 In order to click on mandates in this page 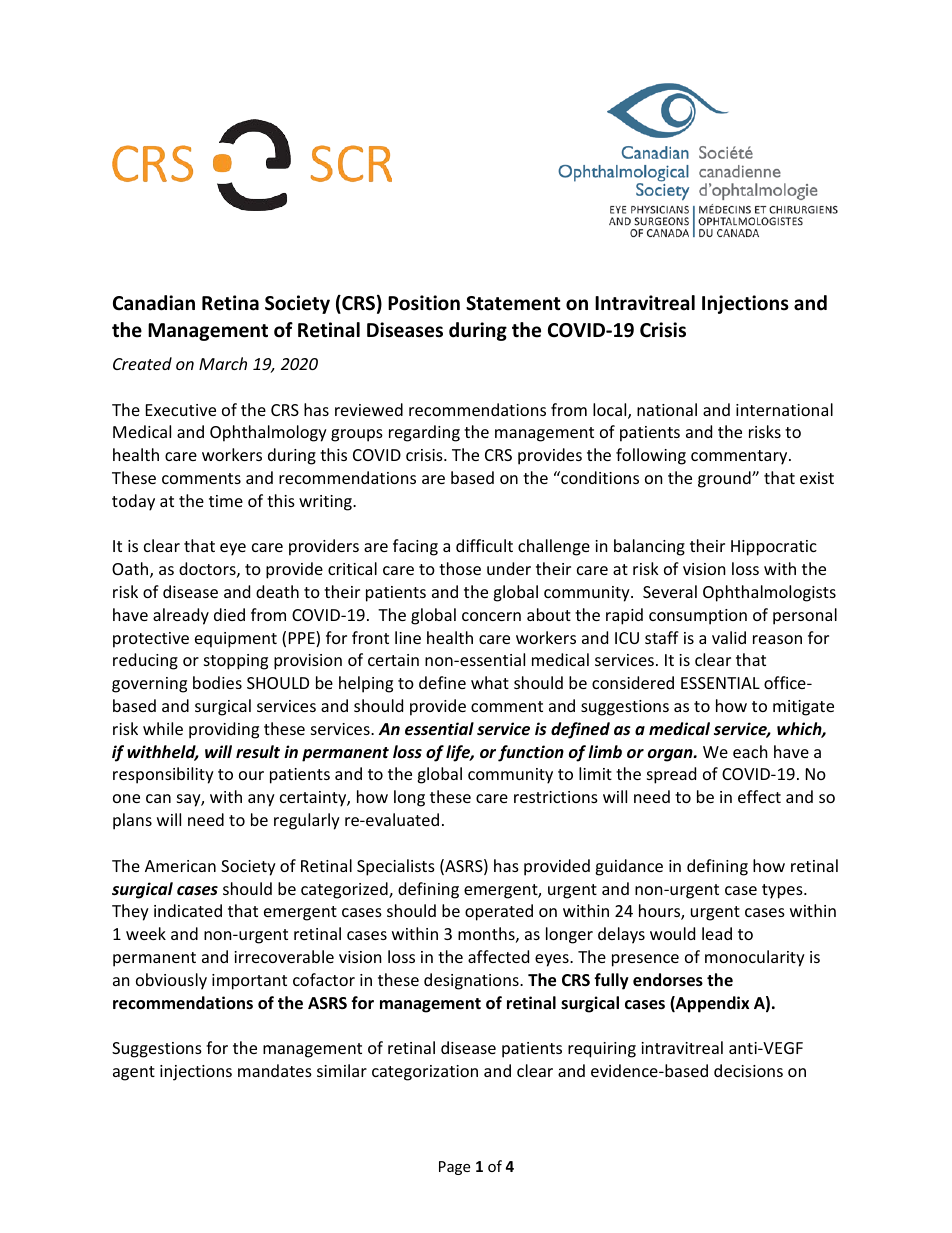, I will do `click(275, 1070)`.
